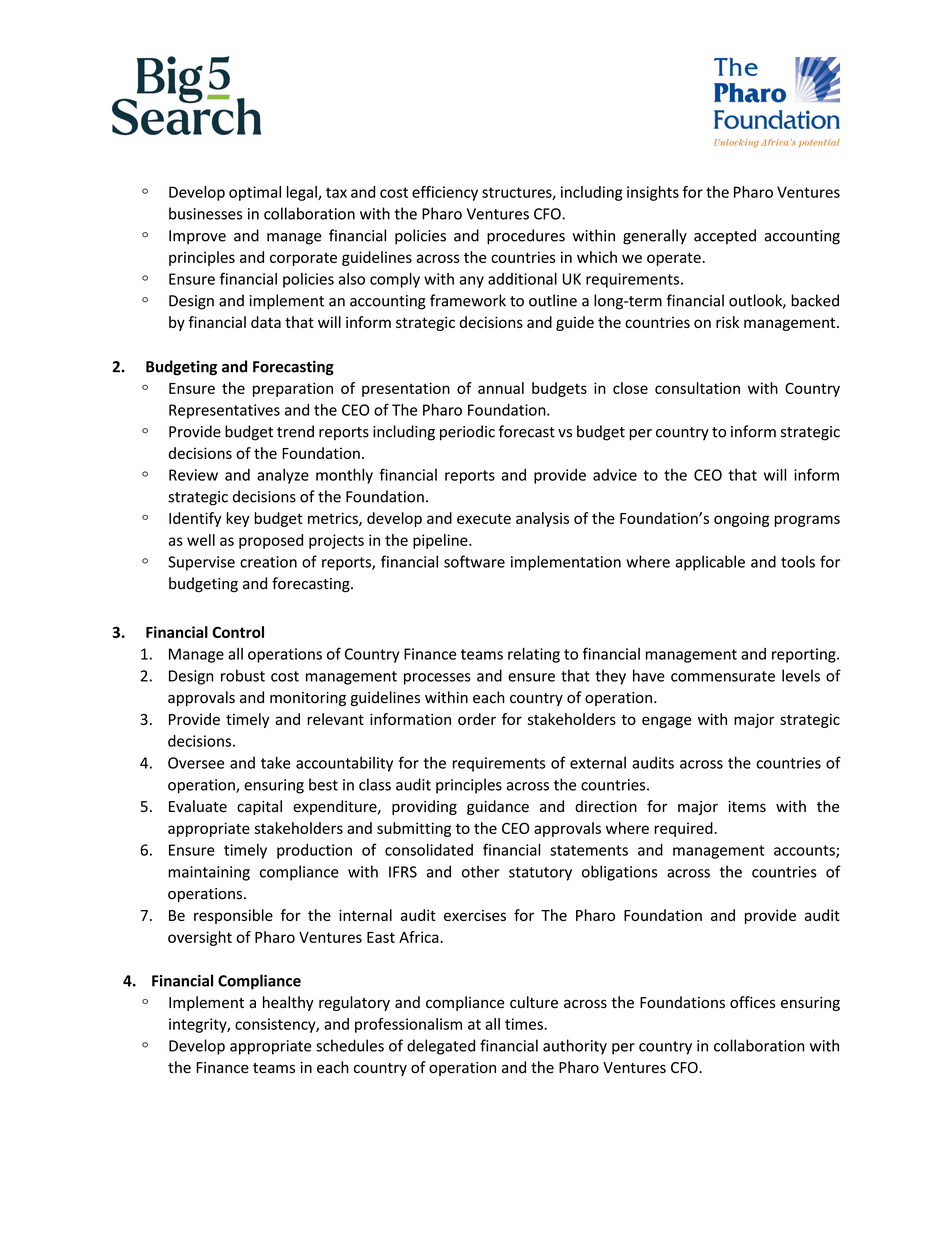  Describe the element at coordinates (526, 237) in the document. I see `procedures` at that location.
